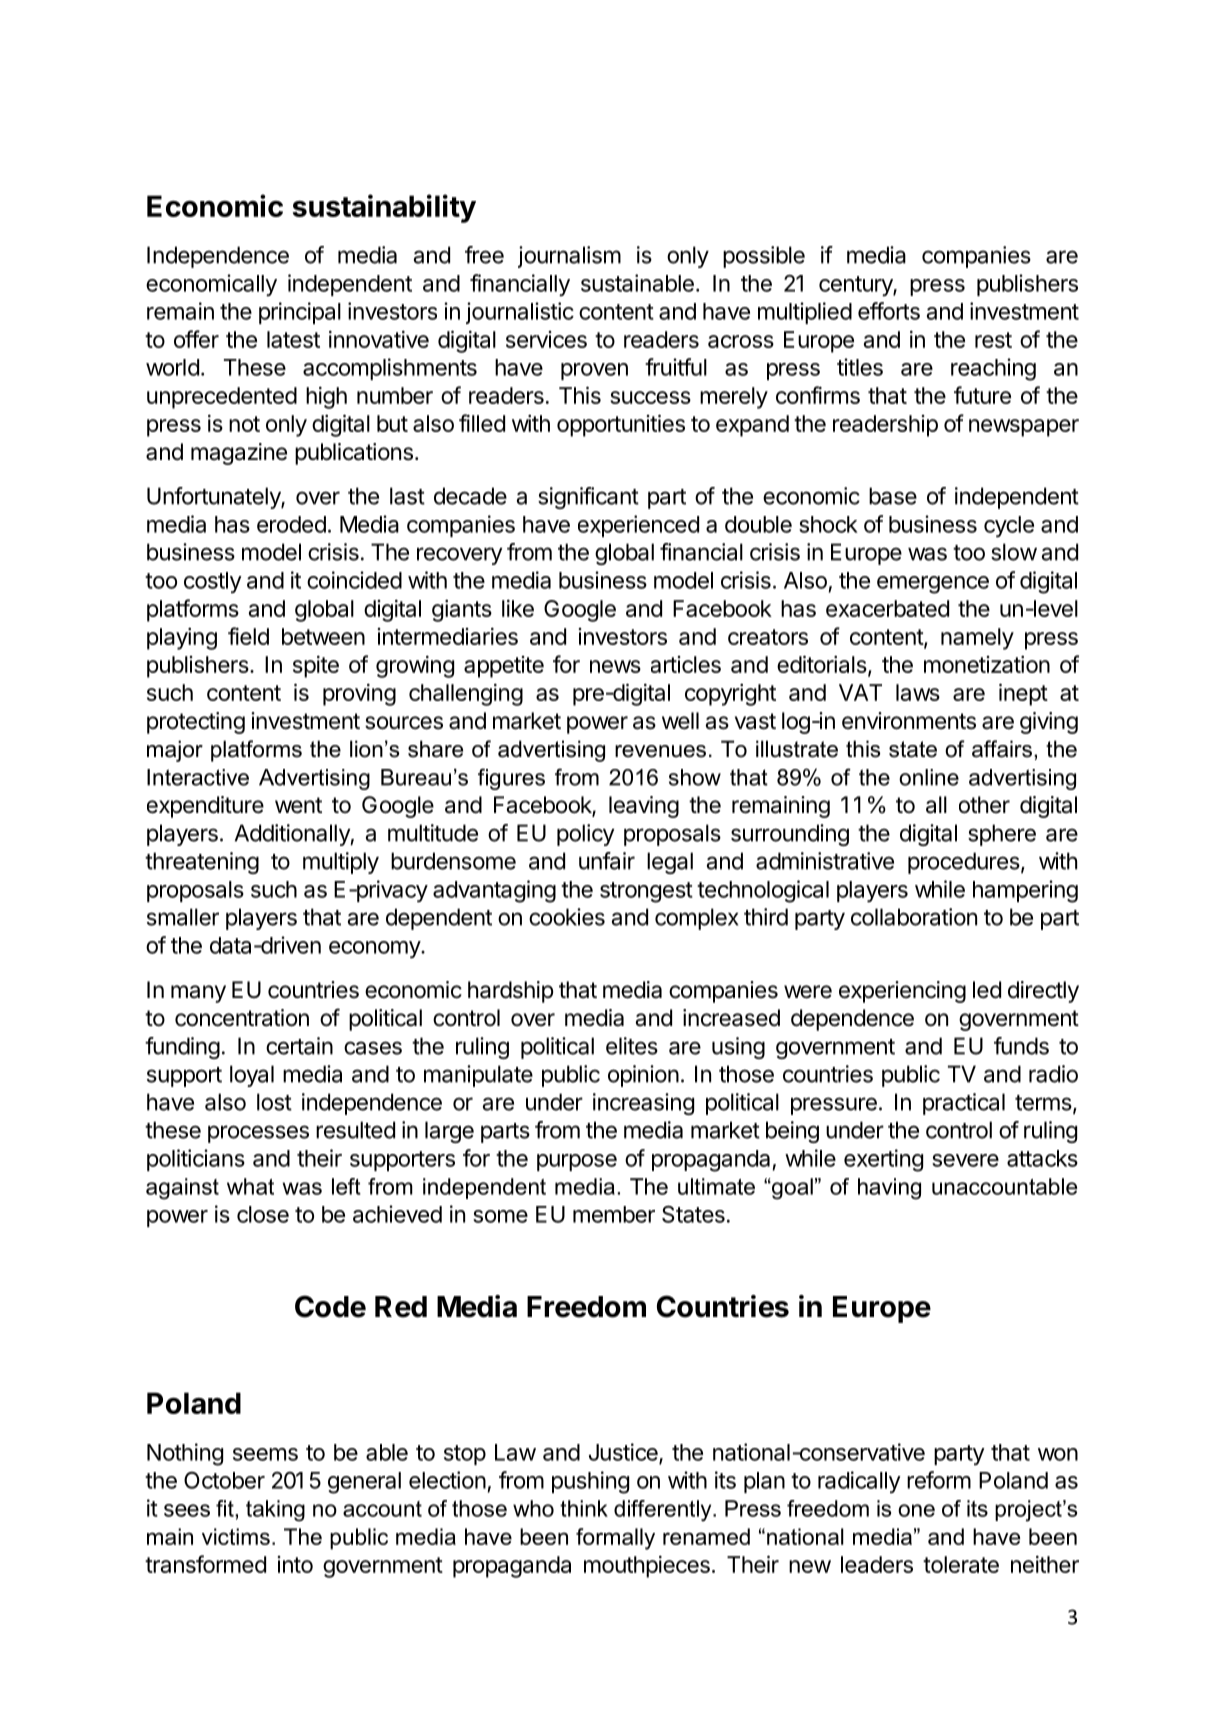 The width and height of the document is (1224, 1731). What do you see at coordinates (275, 1511) in the document?
I see `taking` at bounding box center [275, 1511].
